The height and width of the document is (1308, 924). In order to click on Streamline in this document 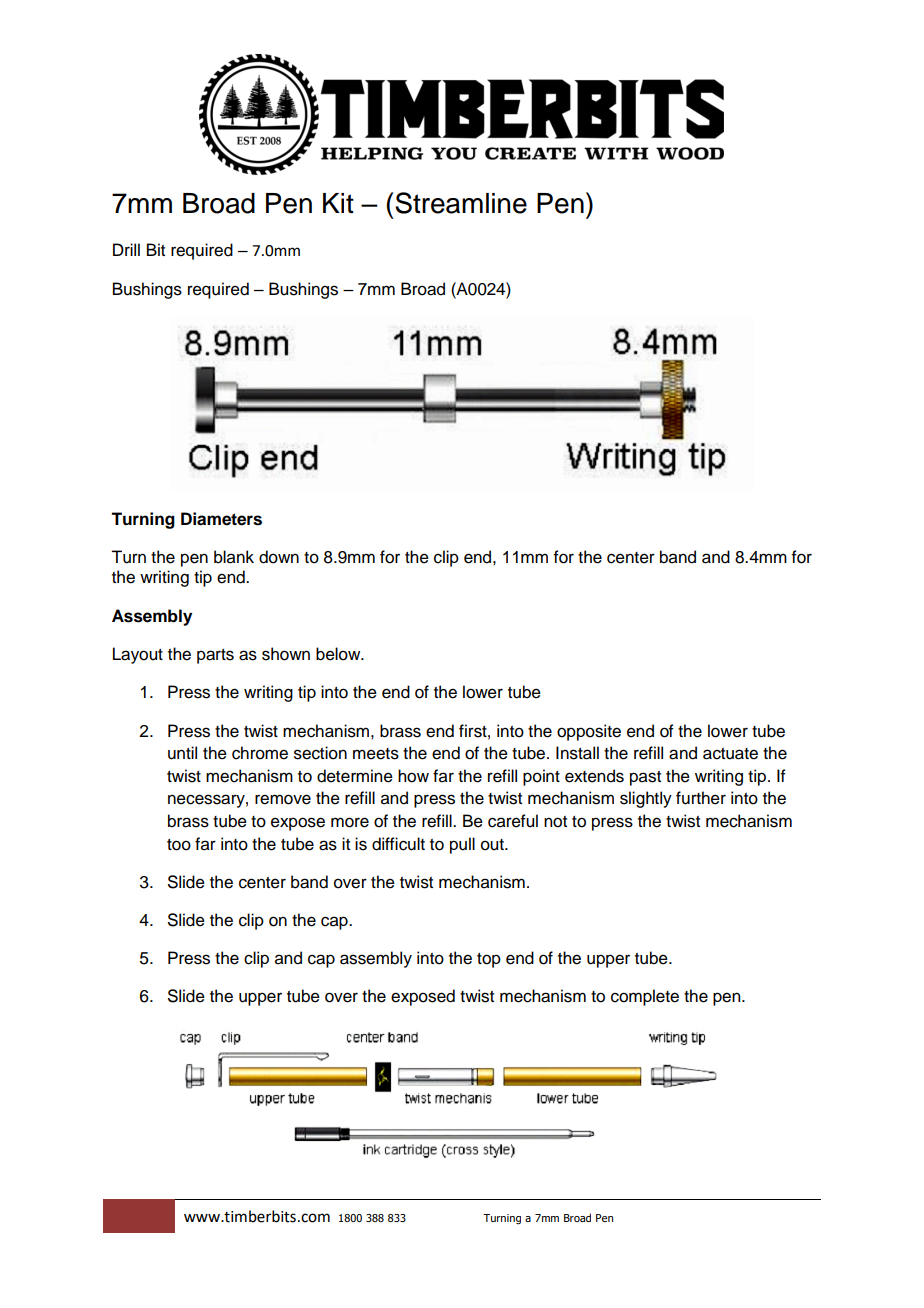, I will do `click(461, 203)`.
